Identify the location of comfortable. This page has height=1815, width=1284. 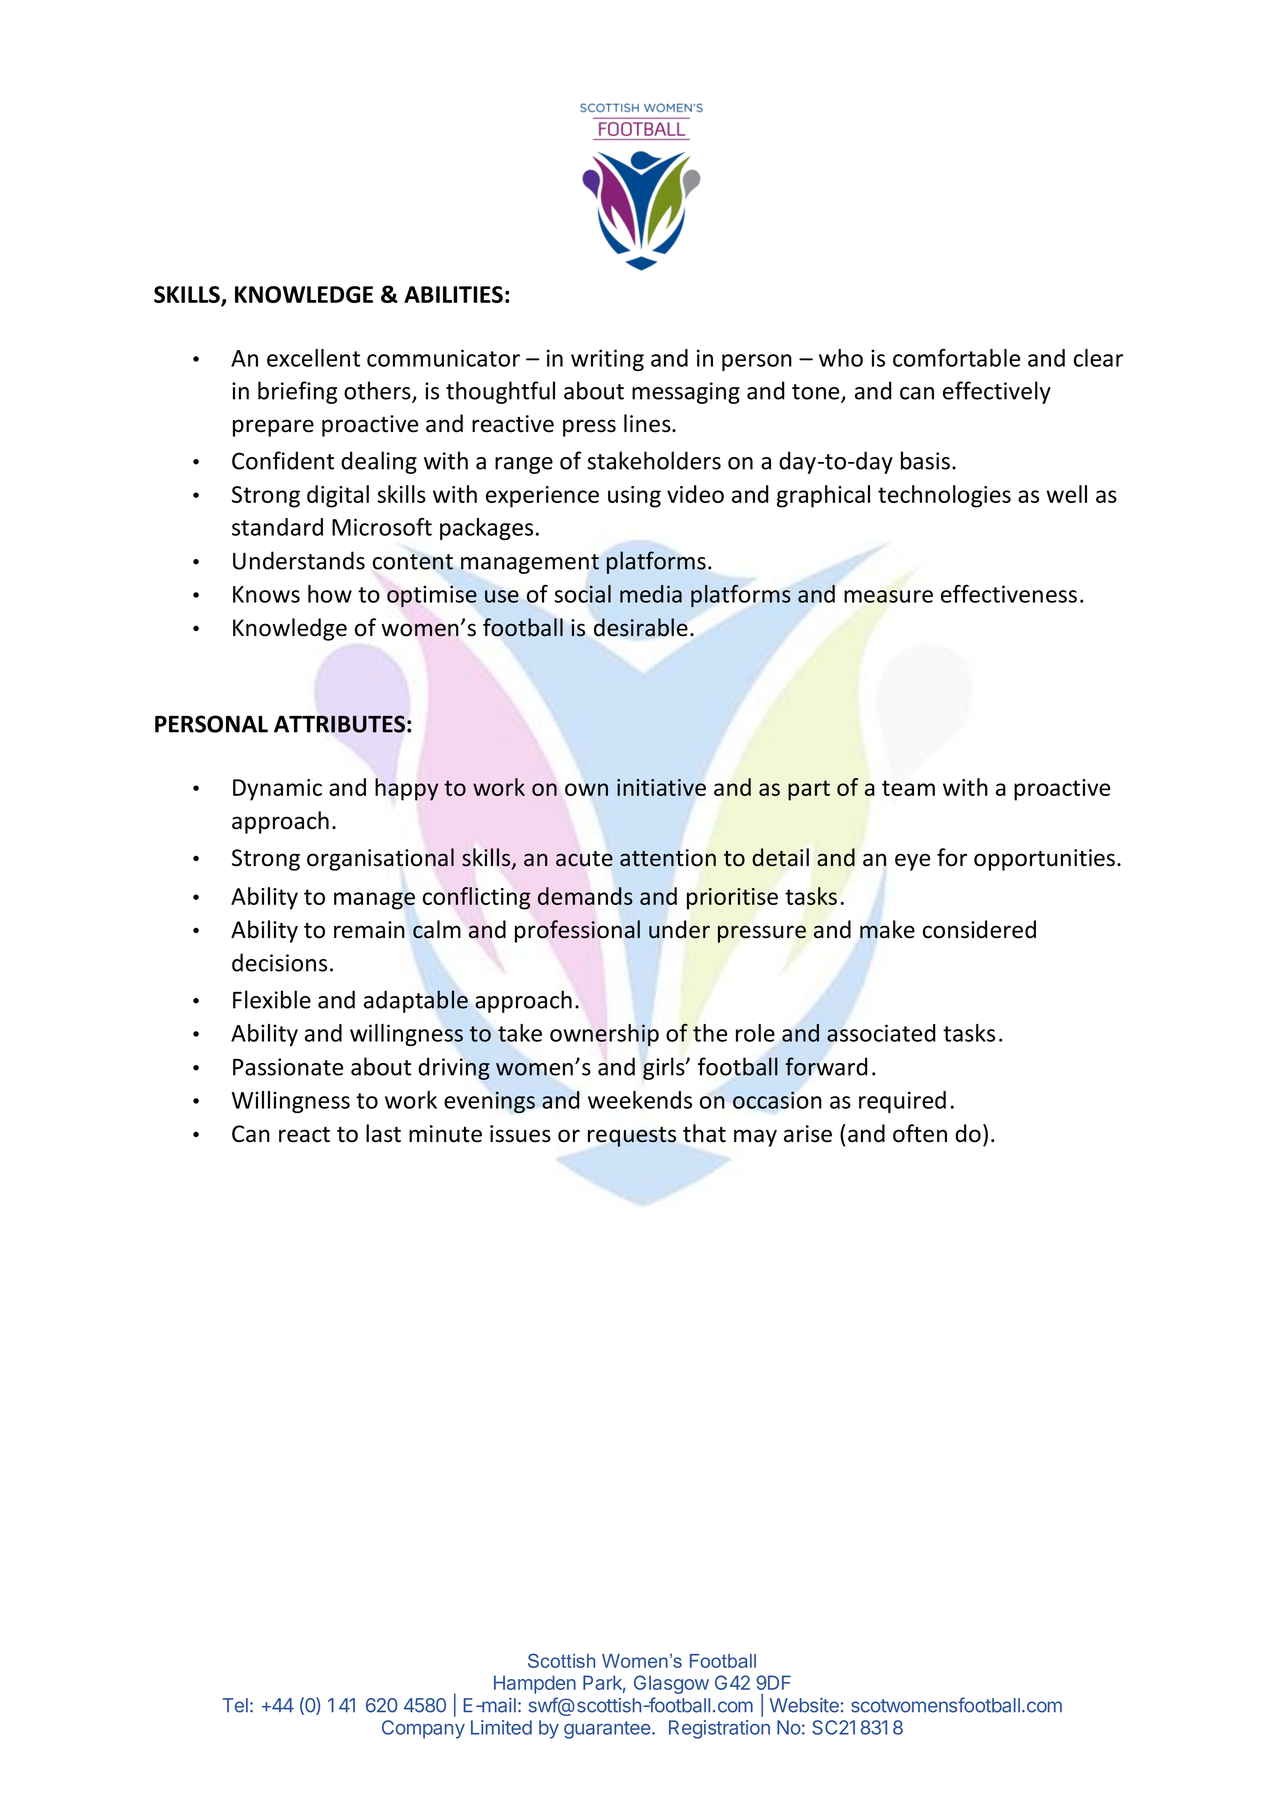
(956, 357).
